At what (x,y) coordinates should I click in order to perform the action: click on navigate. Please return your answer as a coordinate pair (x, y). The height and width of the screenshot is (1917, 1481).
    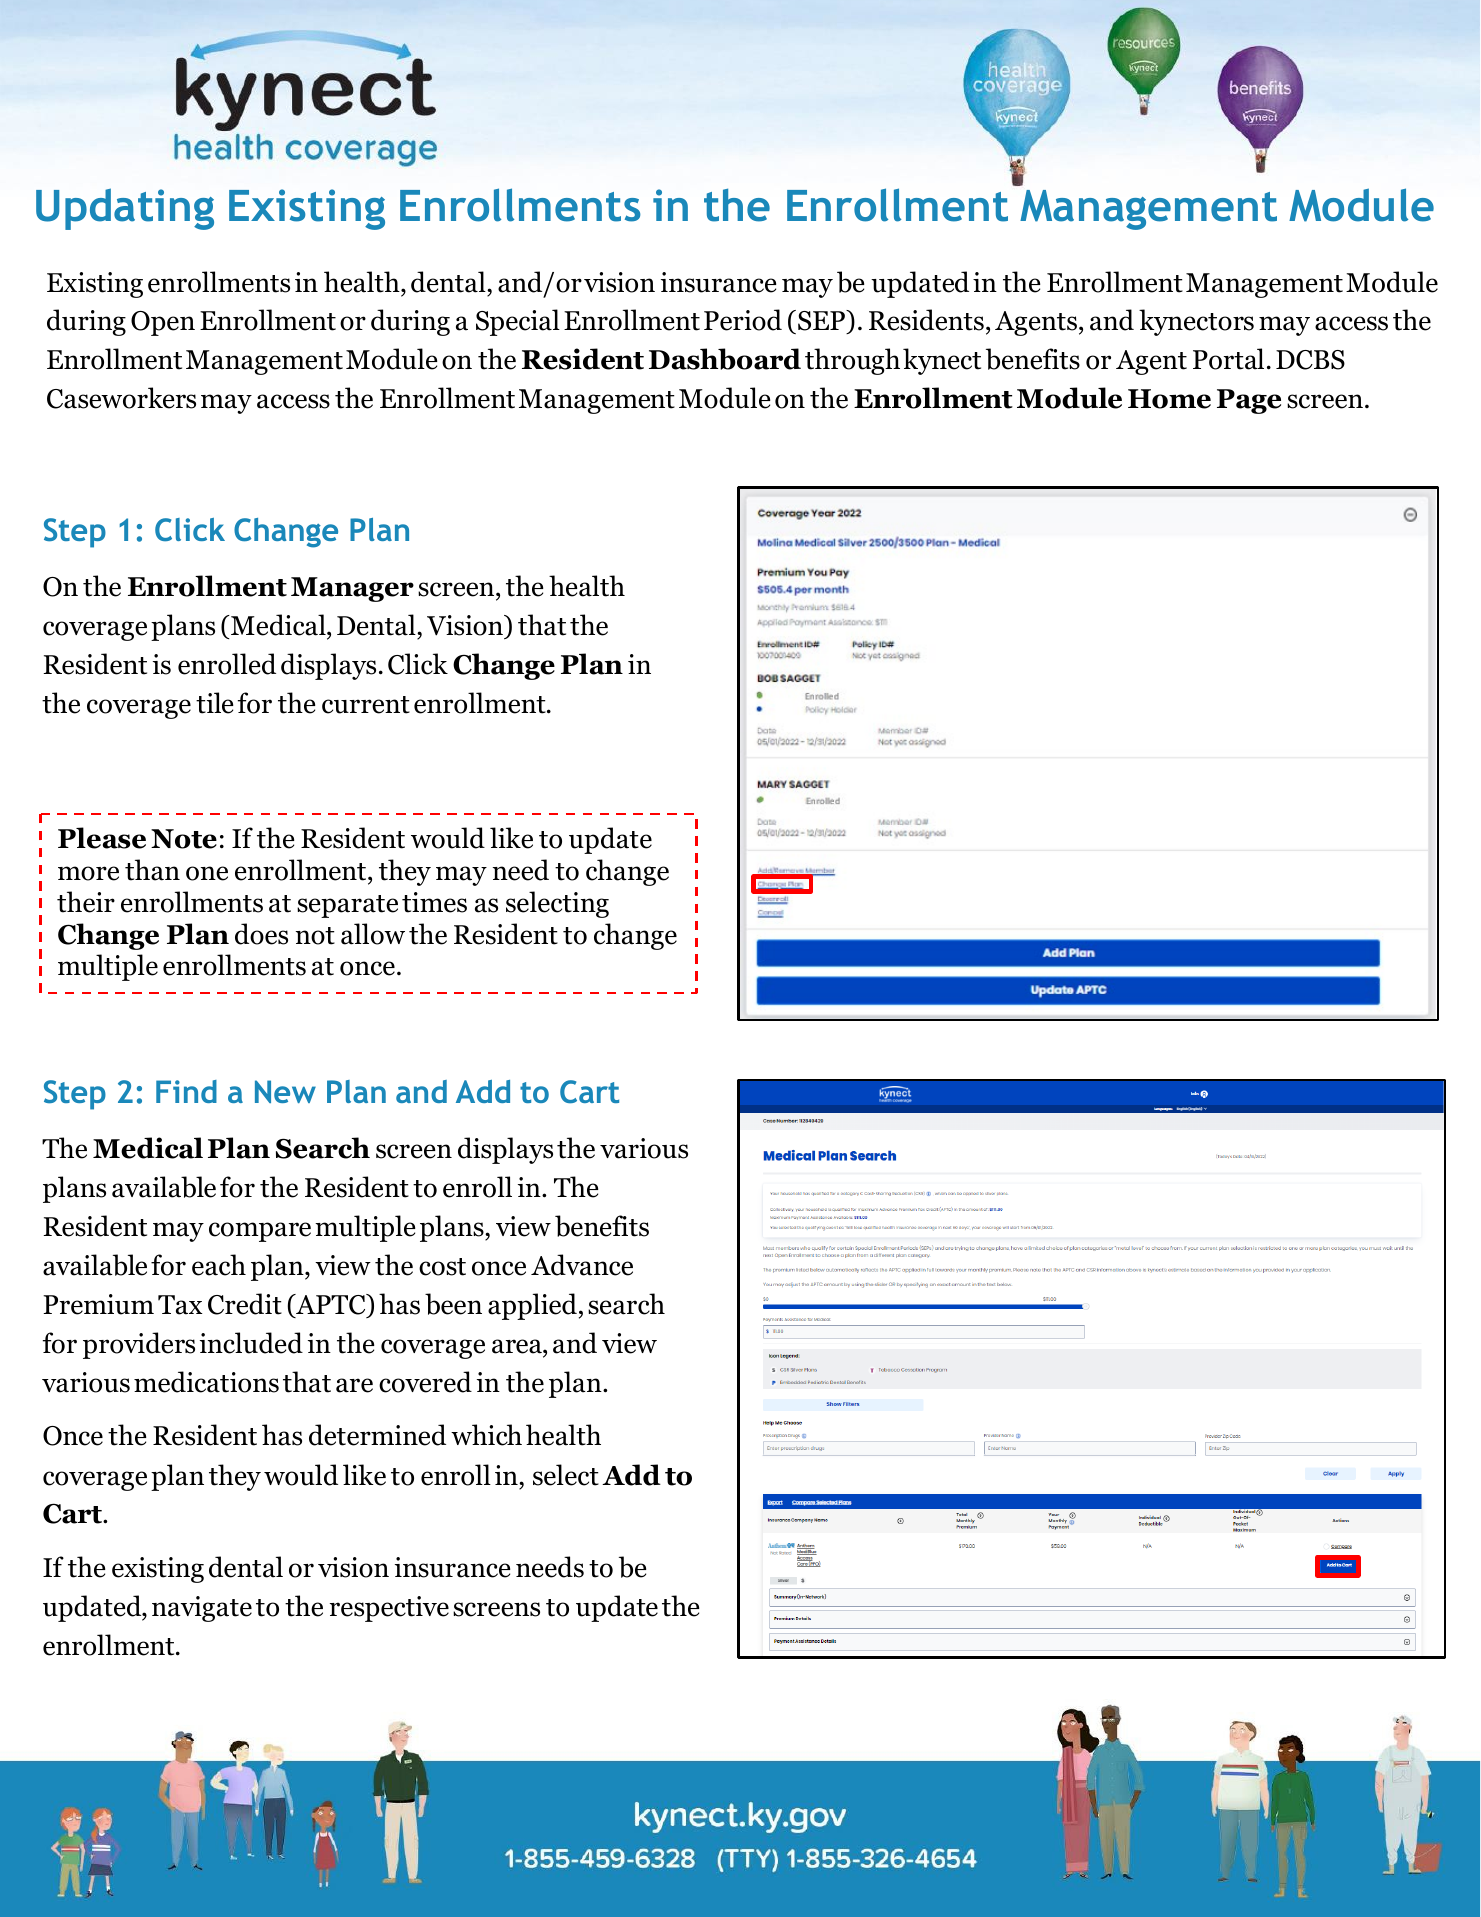
    Looking at the image, I should click on (202, 1609).
